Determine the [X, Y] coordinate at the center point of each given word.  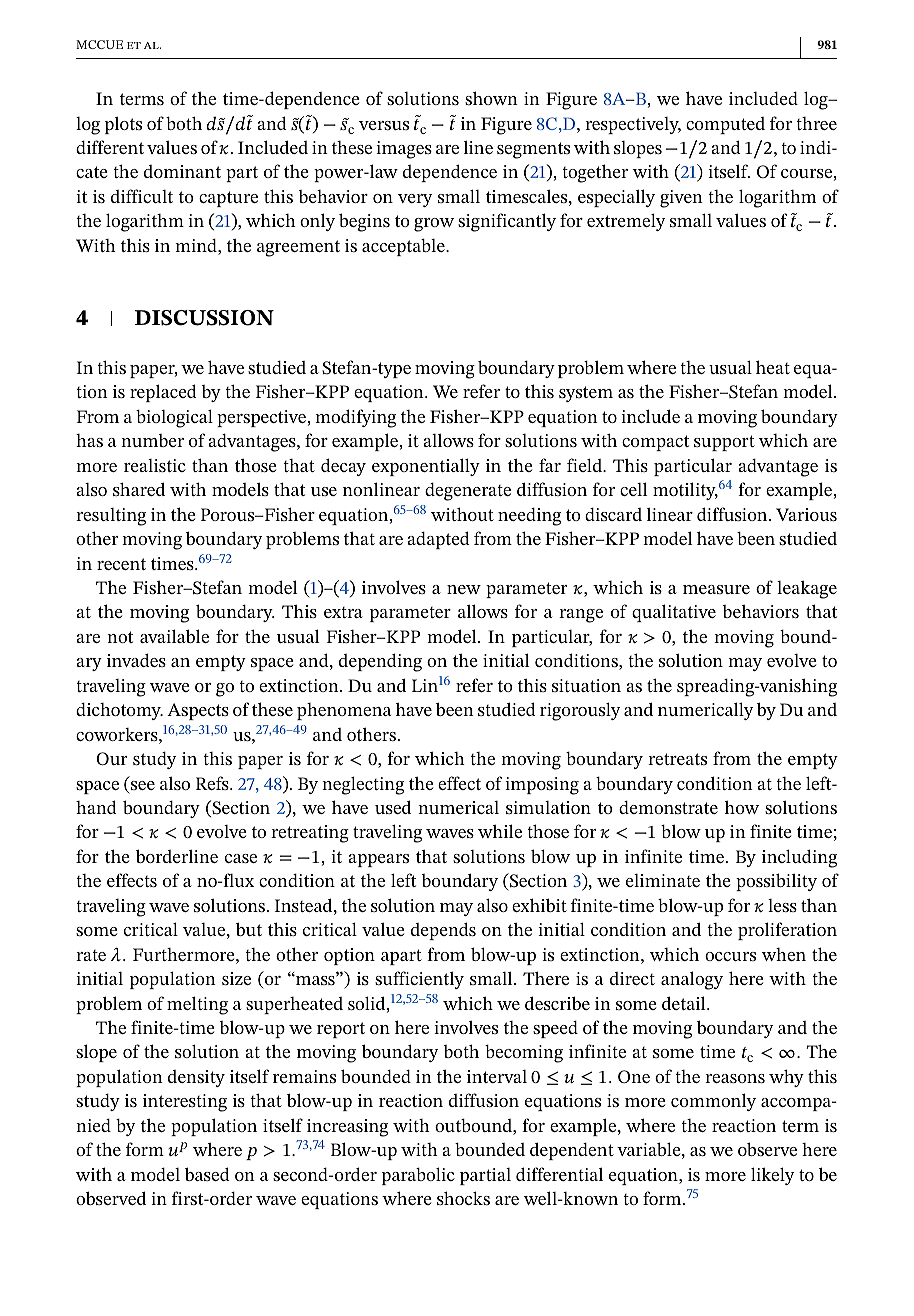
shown [491, 98]
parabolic [418, 1176]
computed [725, 125]
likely [772, 1176]
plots [123, 125]
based [207, 1174]
